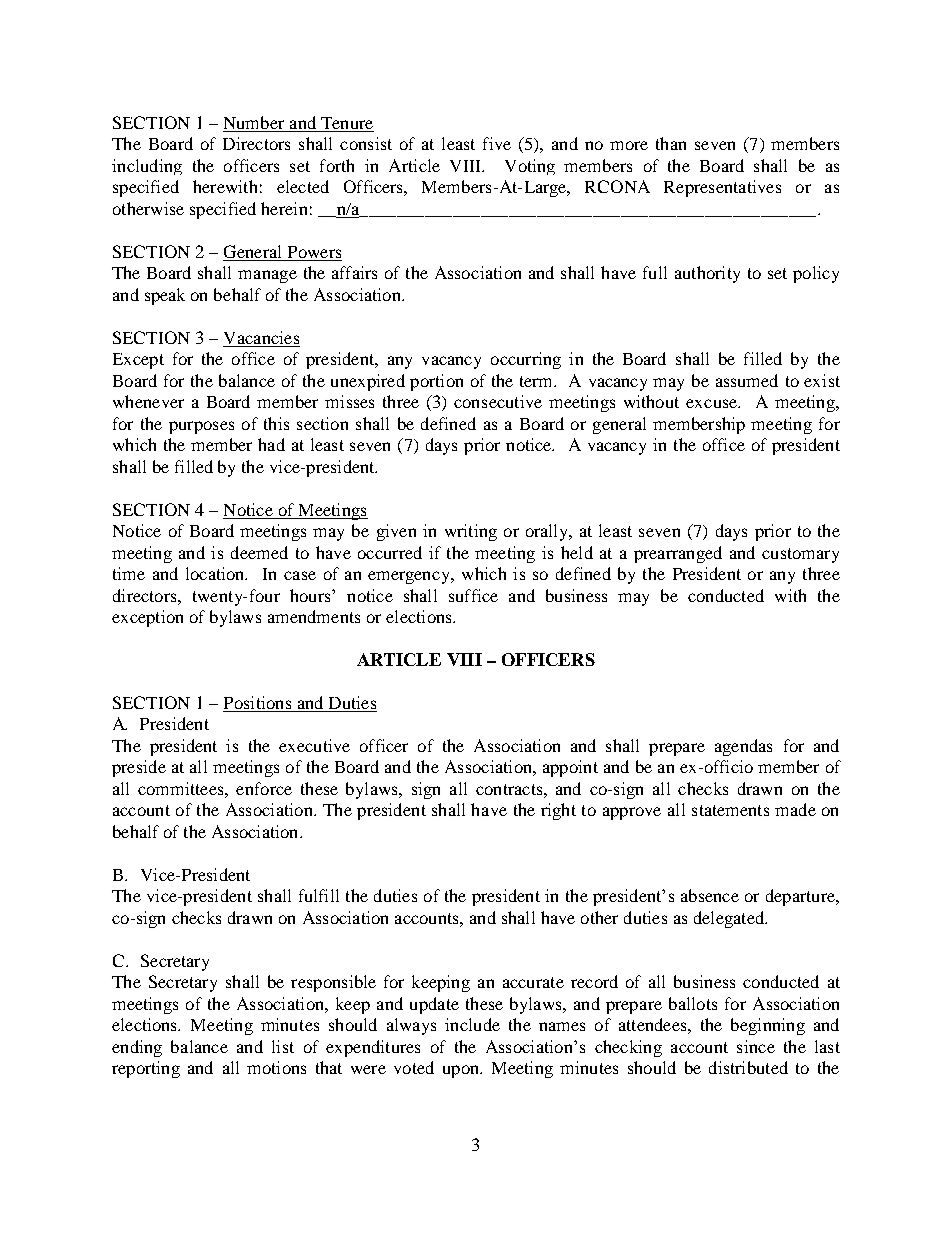 Image resolution: width=952 pixels, height=1233 pixels. Describe the element at coordinates (472, 1024) in the image. I see `include` at that location.
